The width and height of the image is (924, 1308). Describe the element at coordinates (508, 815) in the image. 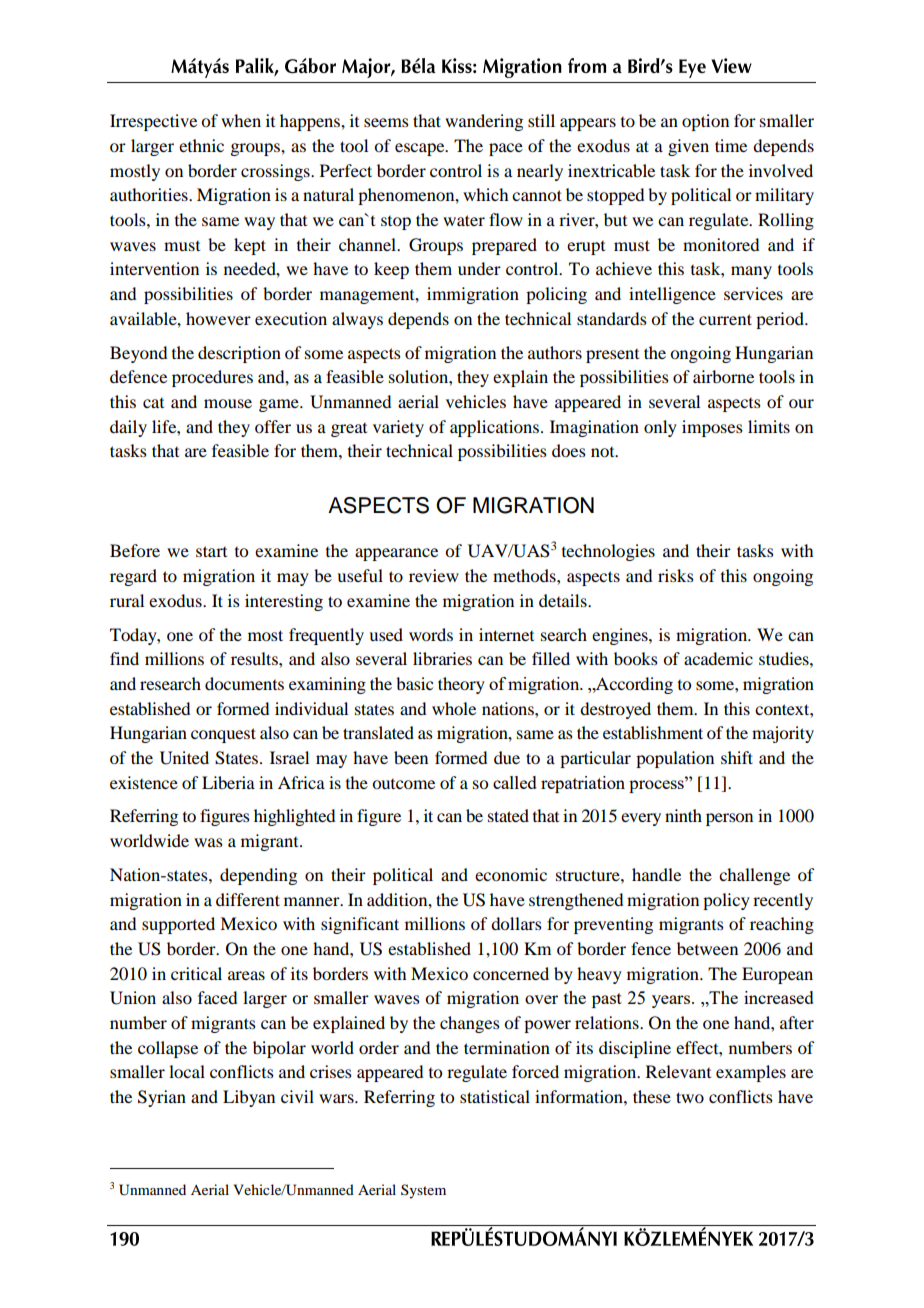

I see `stated` at that location.
